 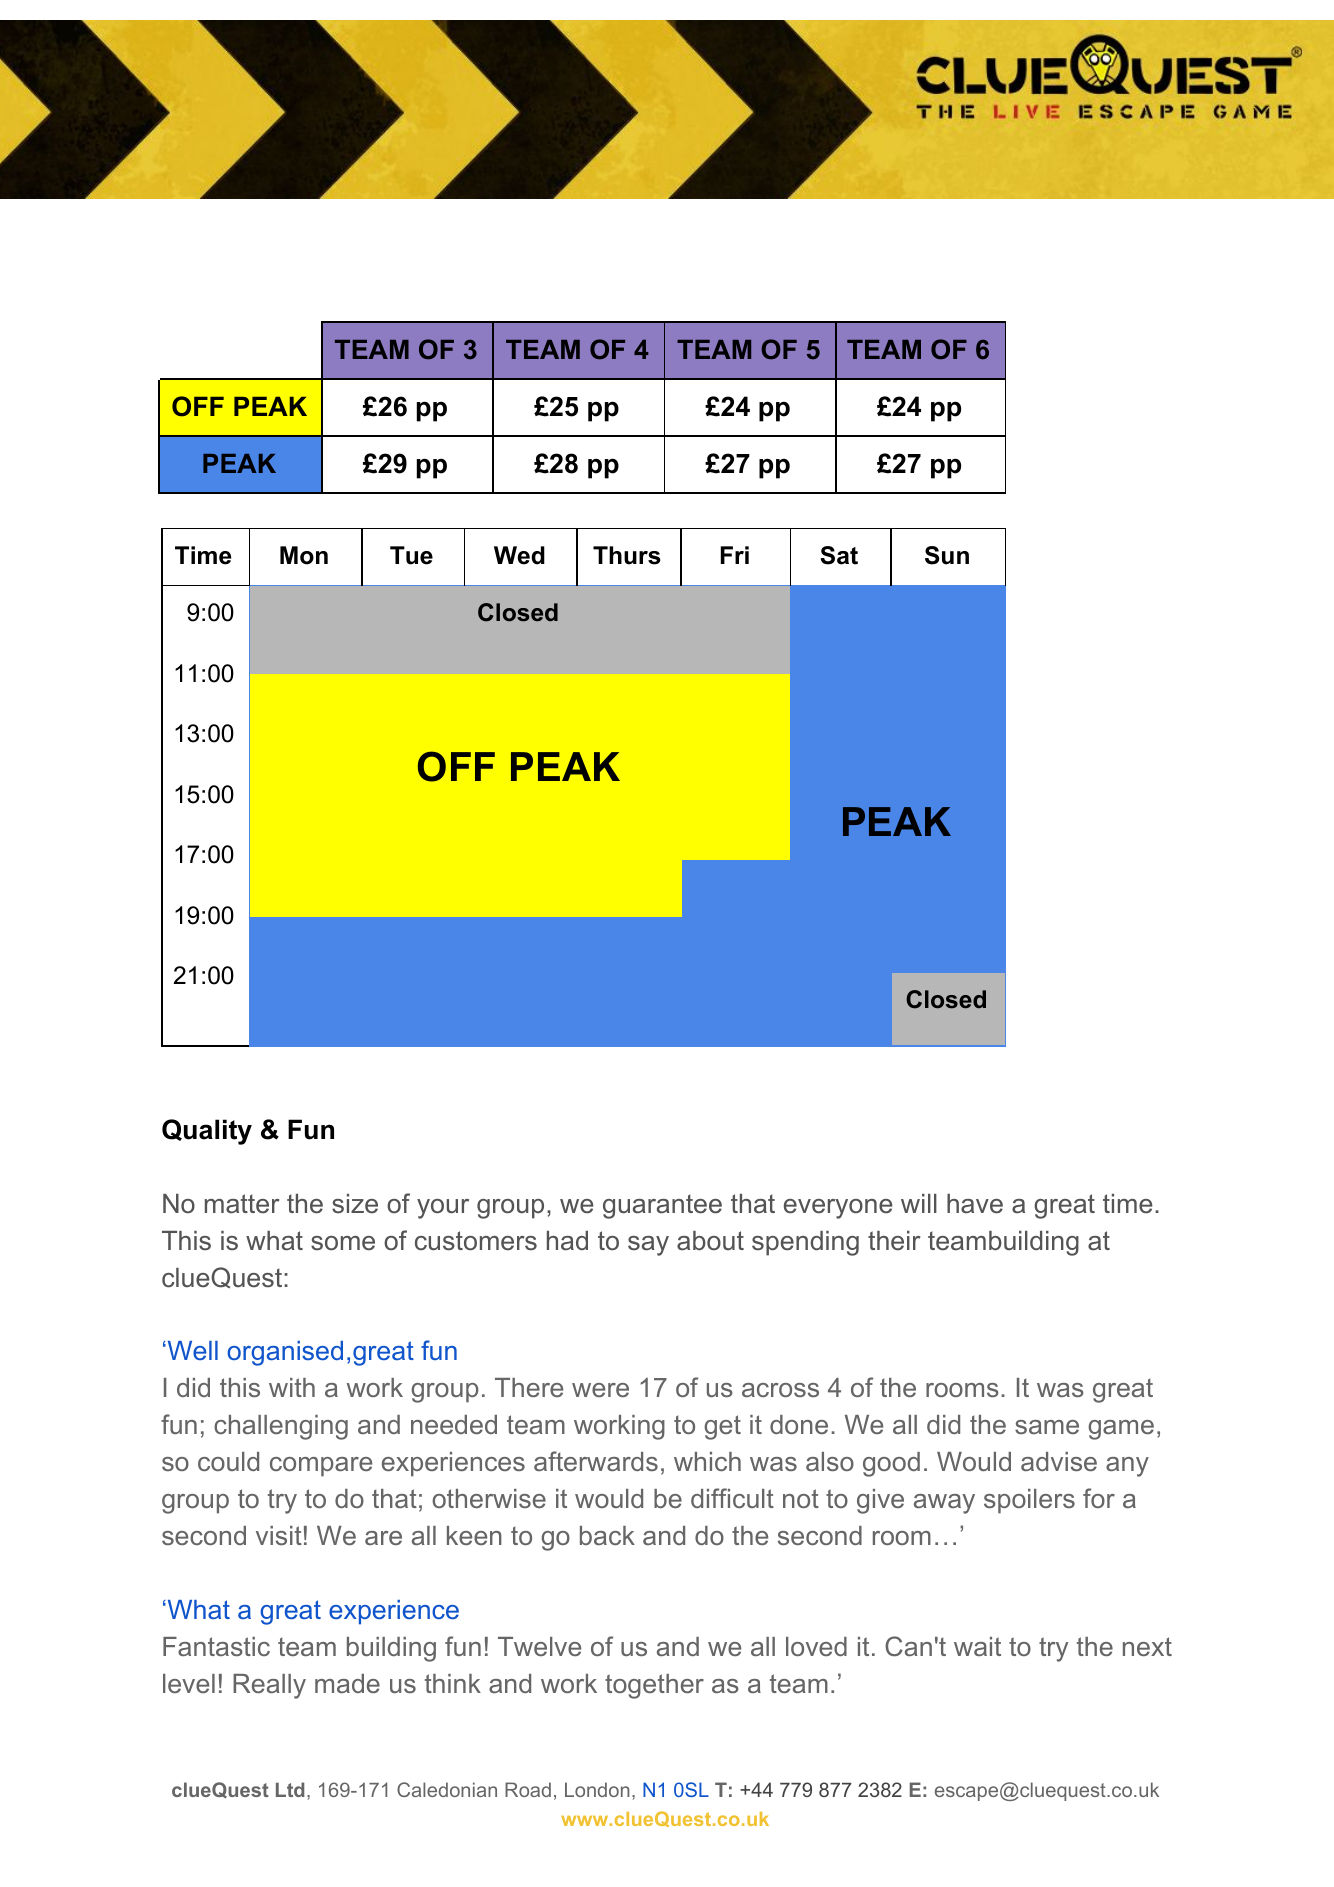 I want to click on will, so click(x=919, y=1203).
